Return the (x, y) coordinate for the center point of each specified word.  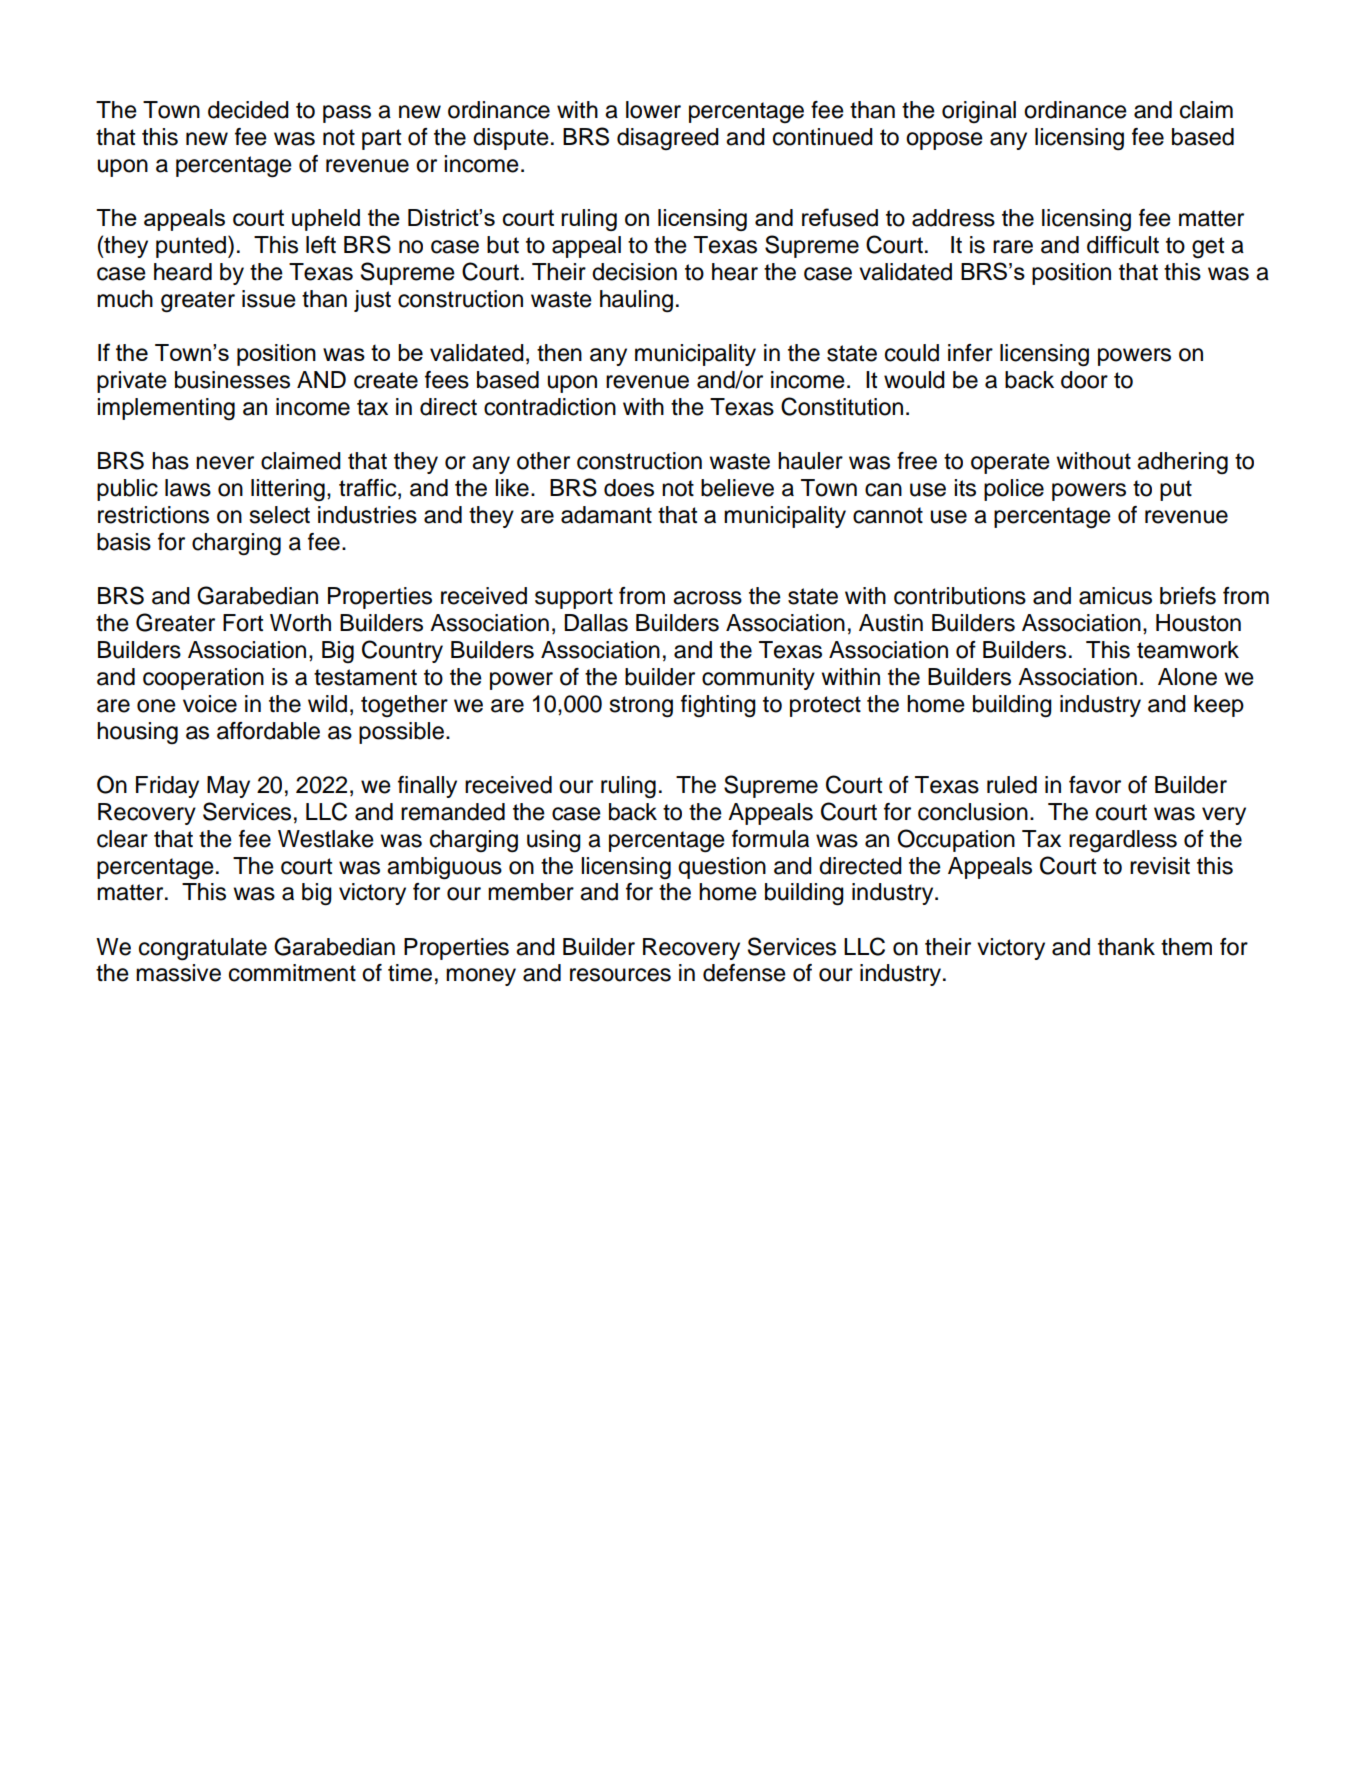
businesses (232, 380)
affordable (268, 731)
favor (1095, 785)
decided (248, 110)
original (979, 112)
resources (620, 975)
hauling (636, 301)
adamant (606, 515)
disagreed (668, 139)
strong (641, 706)
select (279, 515)
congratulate (203, 949)
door (1084, 380)
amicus (1115, 596)
